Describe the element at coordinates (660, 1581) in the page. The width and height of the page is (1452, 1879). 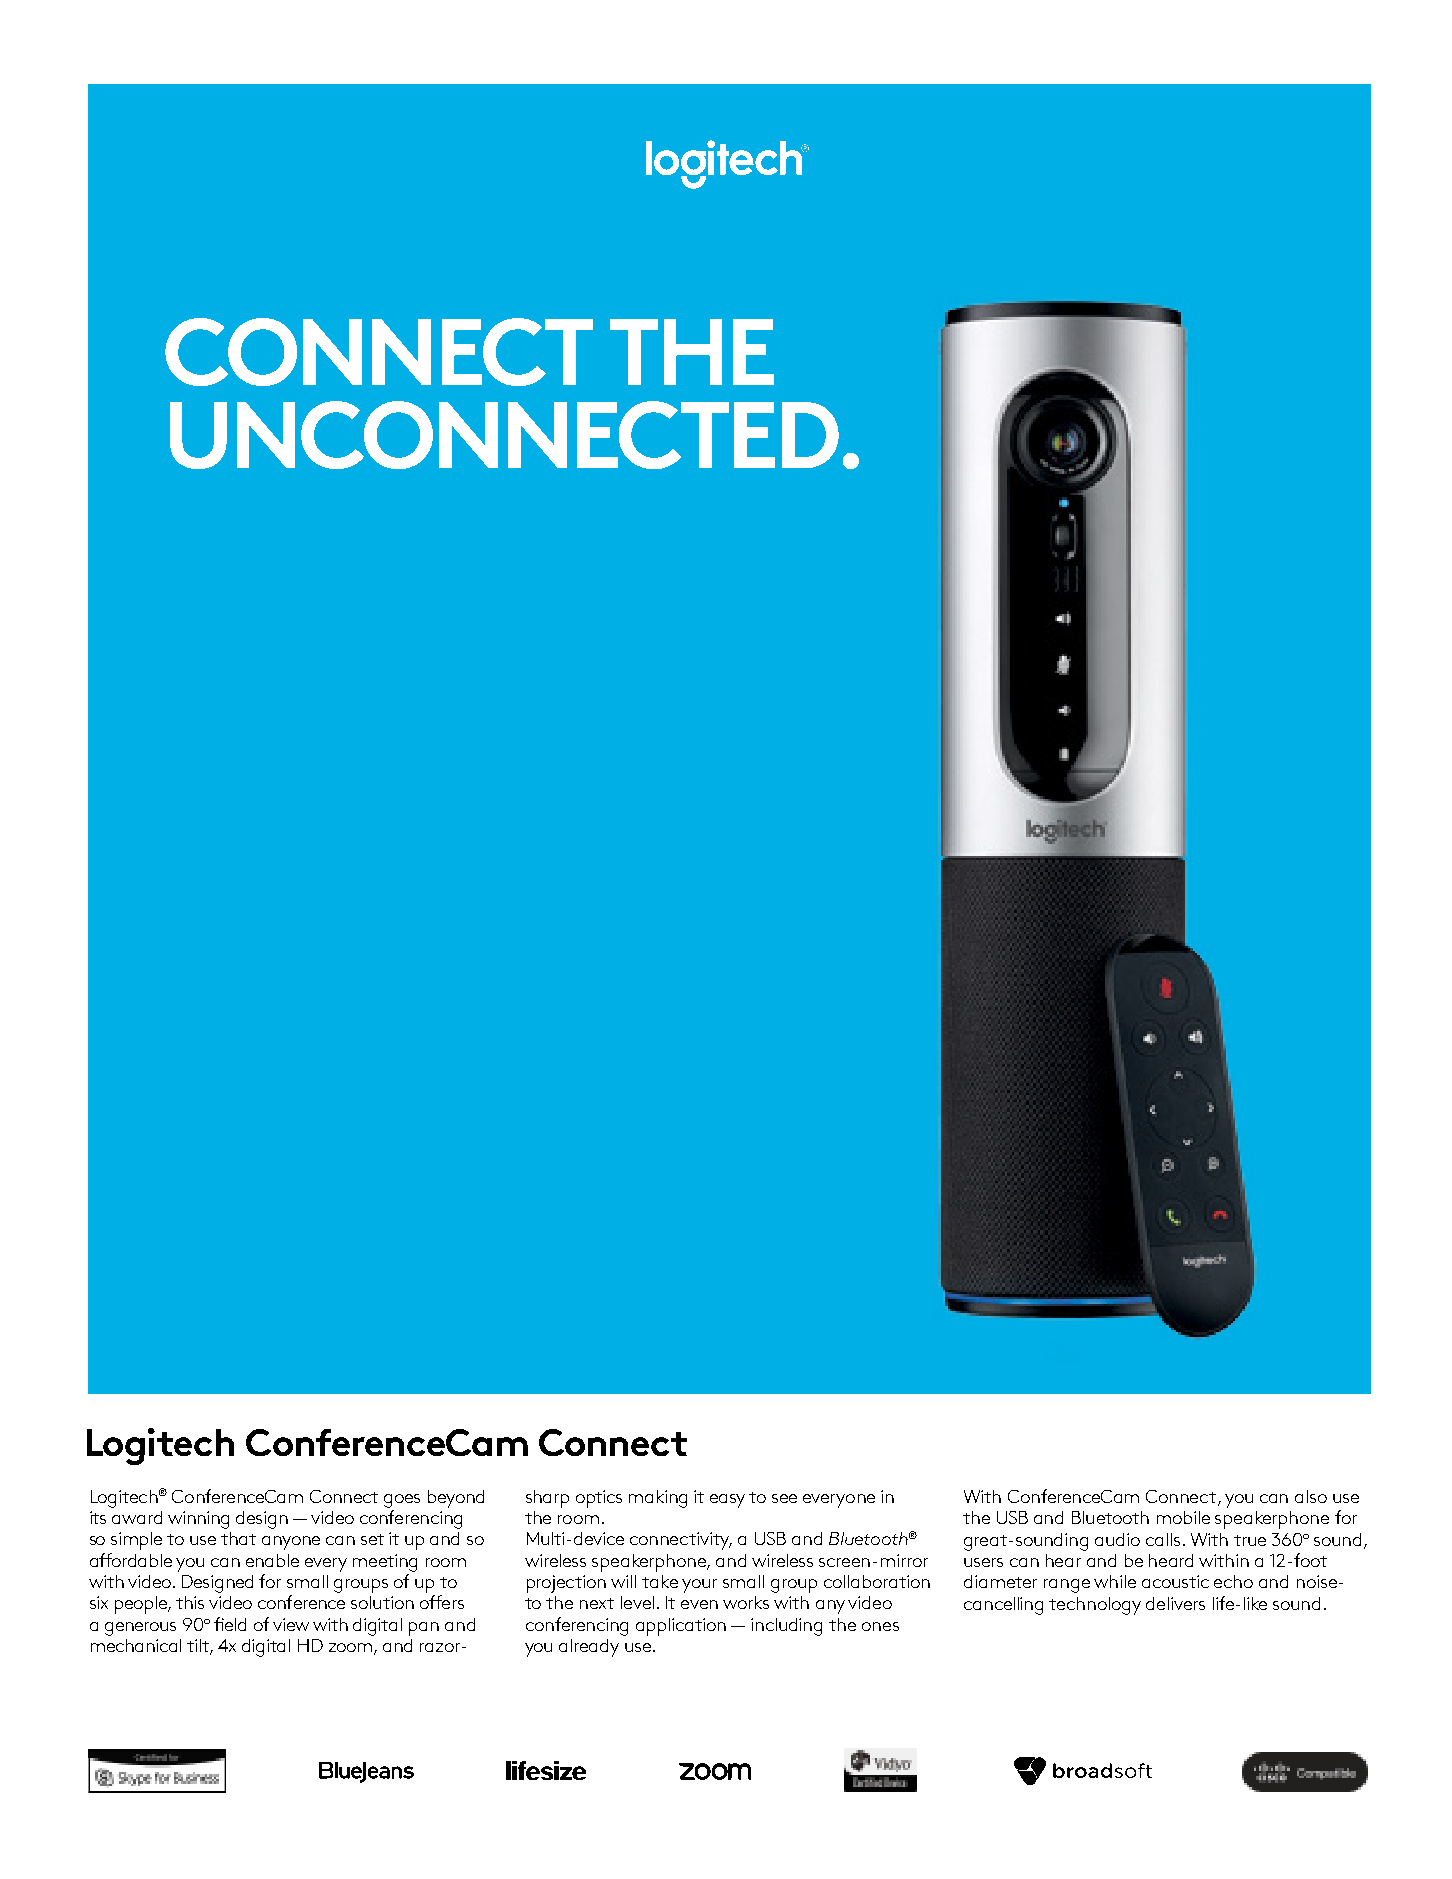
I see `take` at that location.
